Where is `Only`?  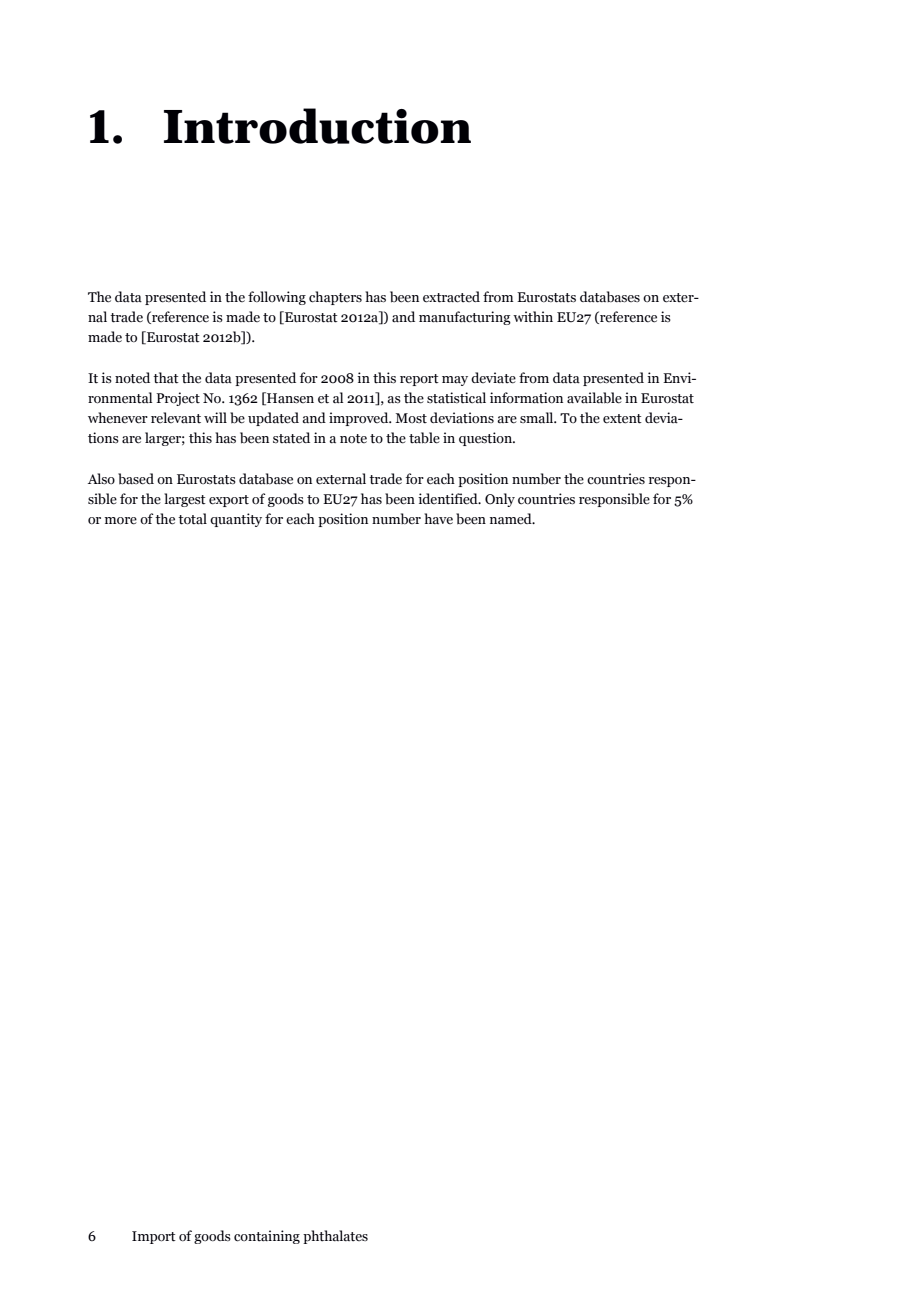
Only is located at coordinates (500, 500).
